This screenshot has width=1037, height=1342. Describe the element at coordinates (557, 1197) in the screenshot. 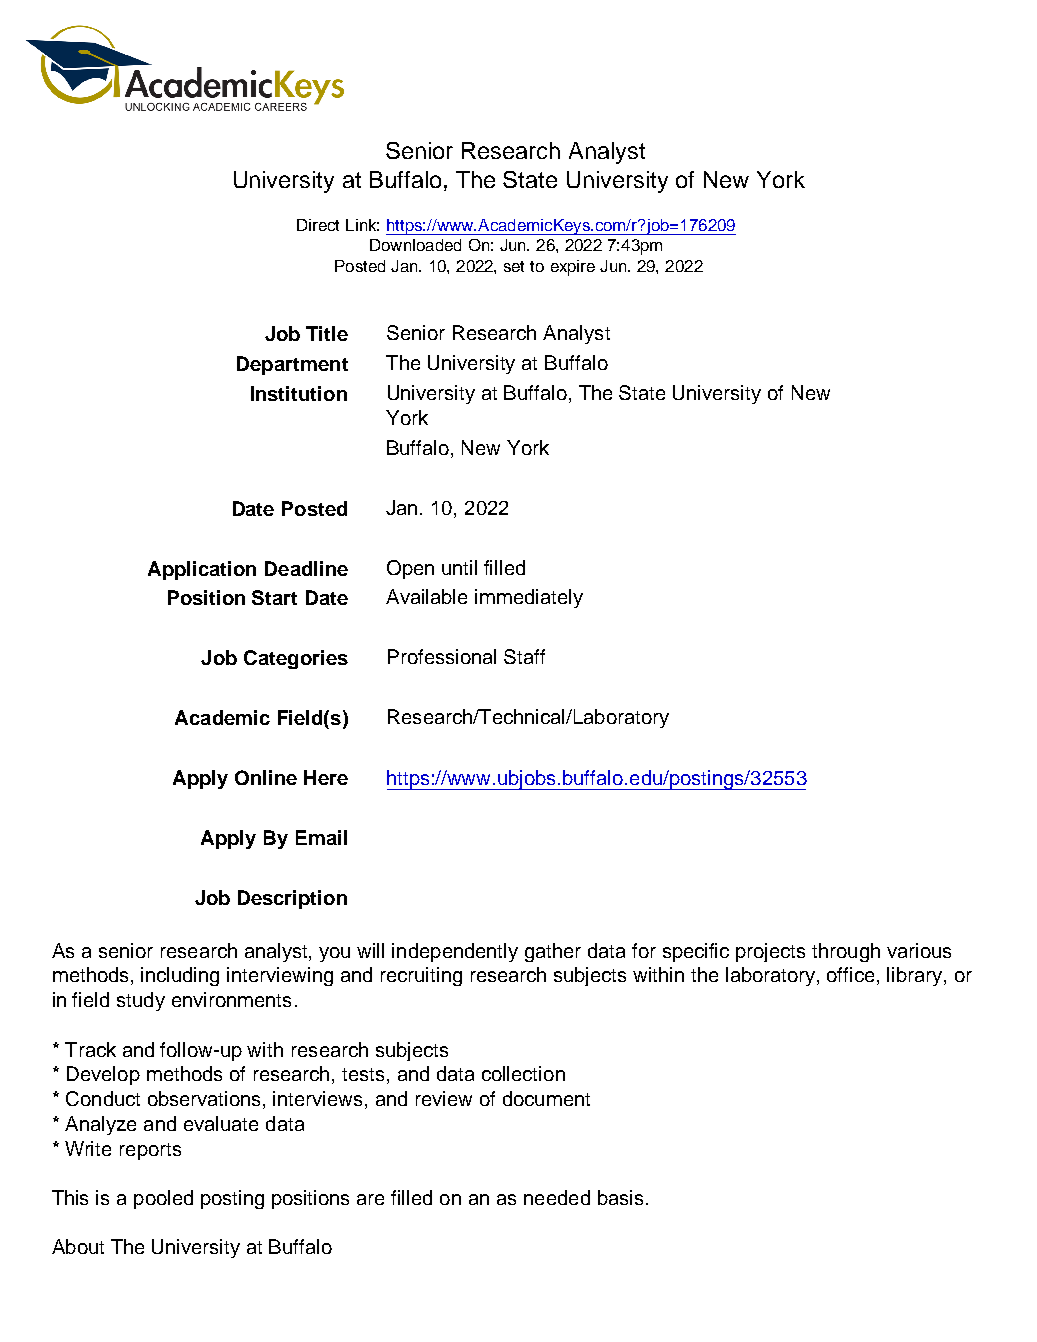

I see `needed` at that location.
